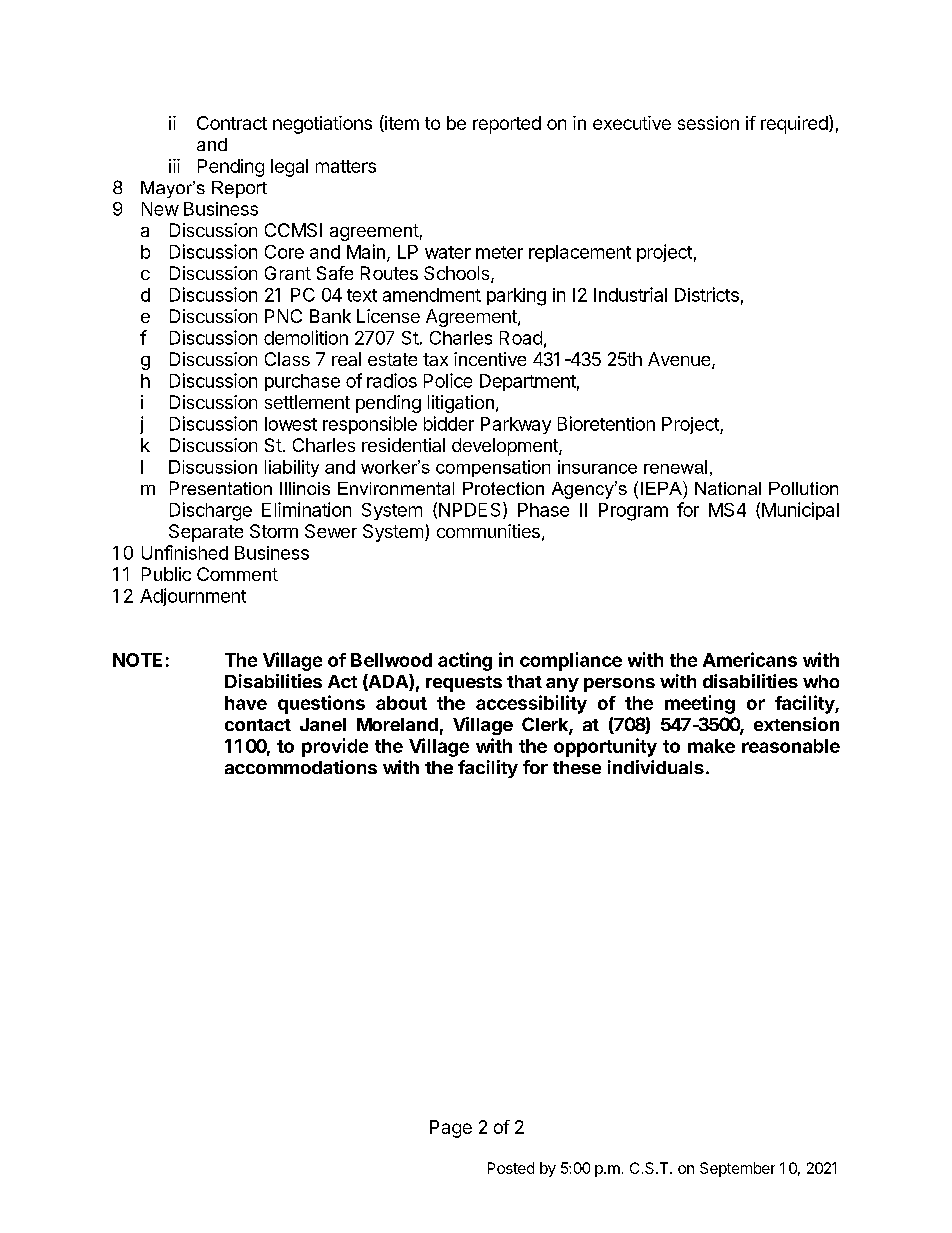 The height and width of the screenshot is (1233, 952). I want to click on item, so click(401, 123).
